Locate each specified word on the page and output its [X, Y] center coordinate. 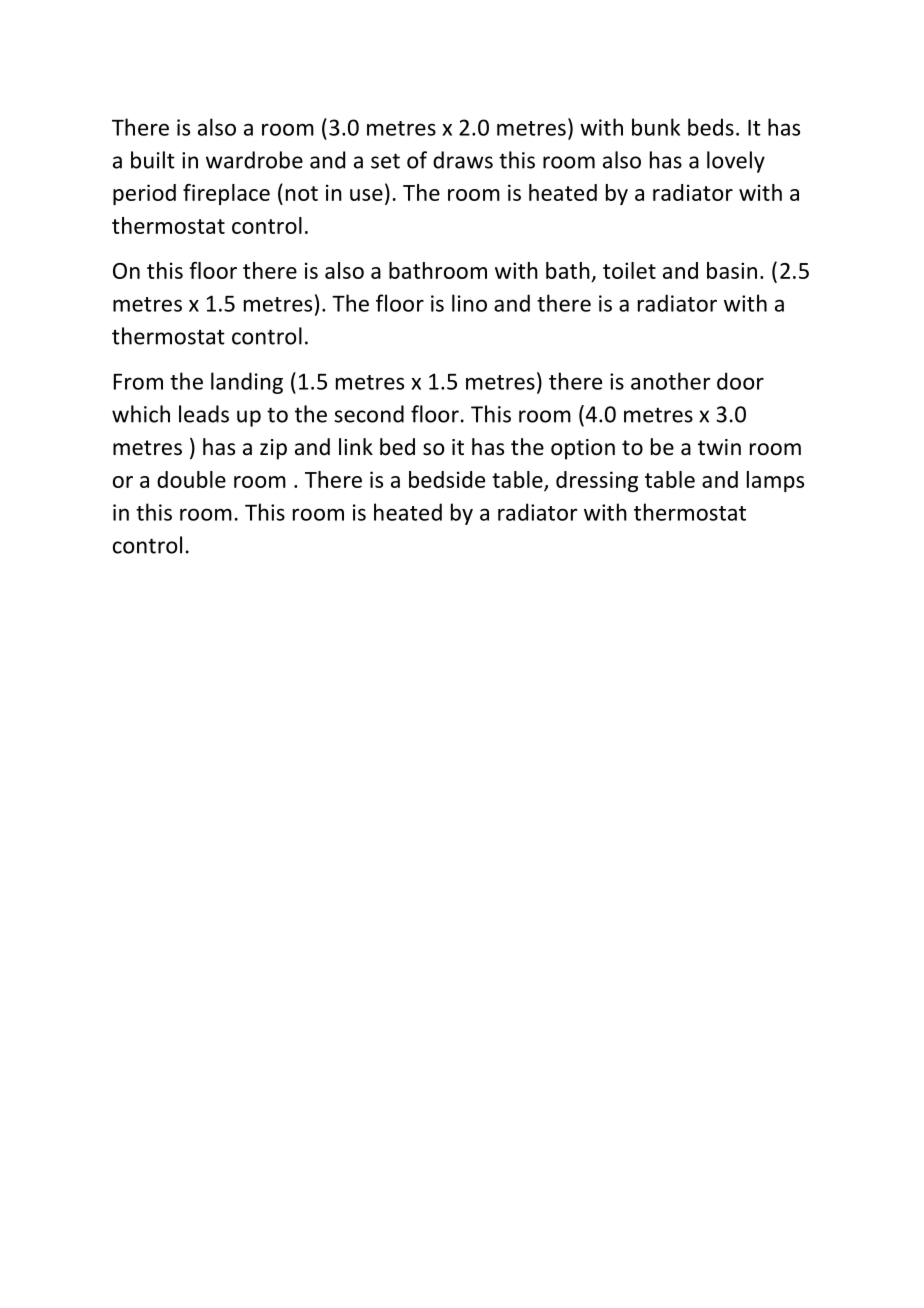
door [740, 381]
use [366, 195]
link [356, 446]
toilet [629, 270]
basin [732, 270]
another [670, 381]
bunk [656, 127]
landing [247, 383]
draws [463, 160]
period [144, 194]
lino [469, 303]
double [191, 479]
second [369, 414]
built [153, 160]
